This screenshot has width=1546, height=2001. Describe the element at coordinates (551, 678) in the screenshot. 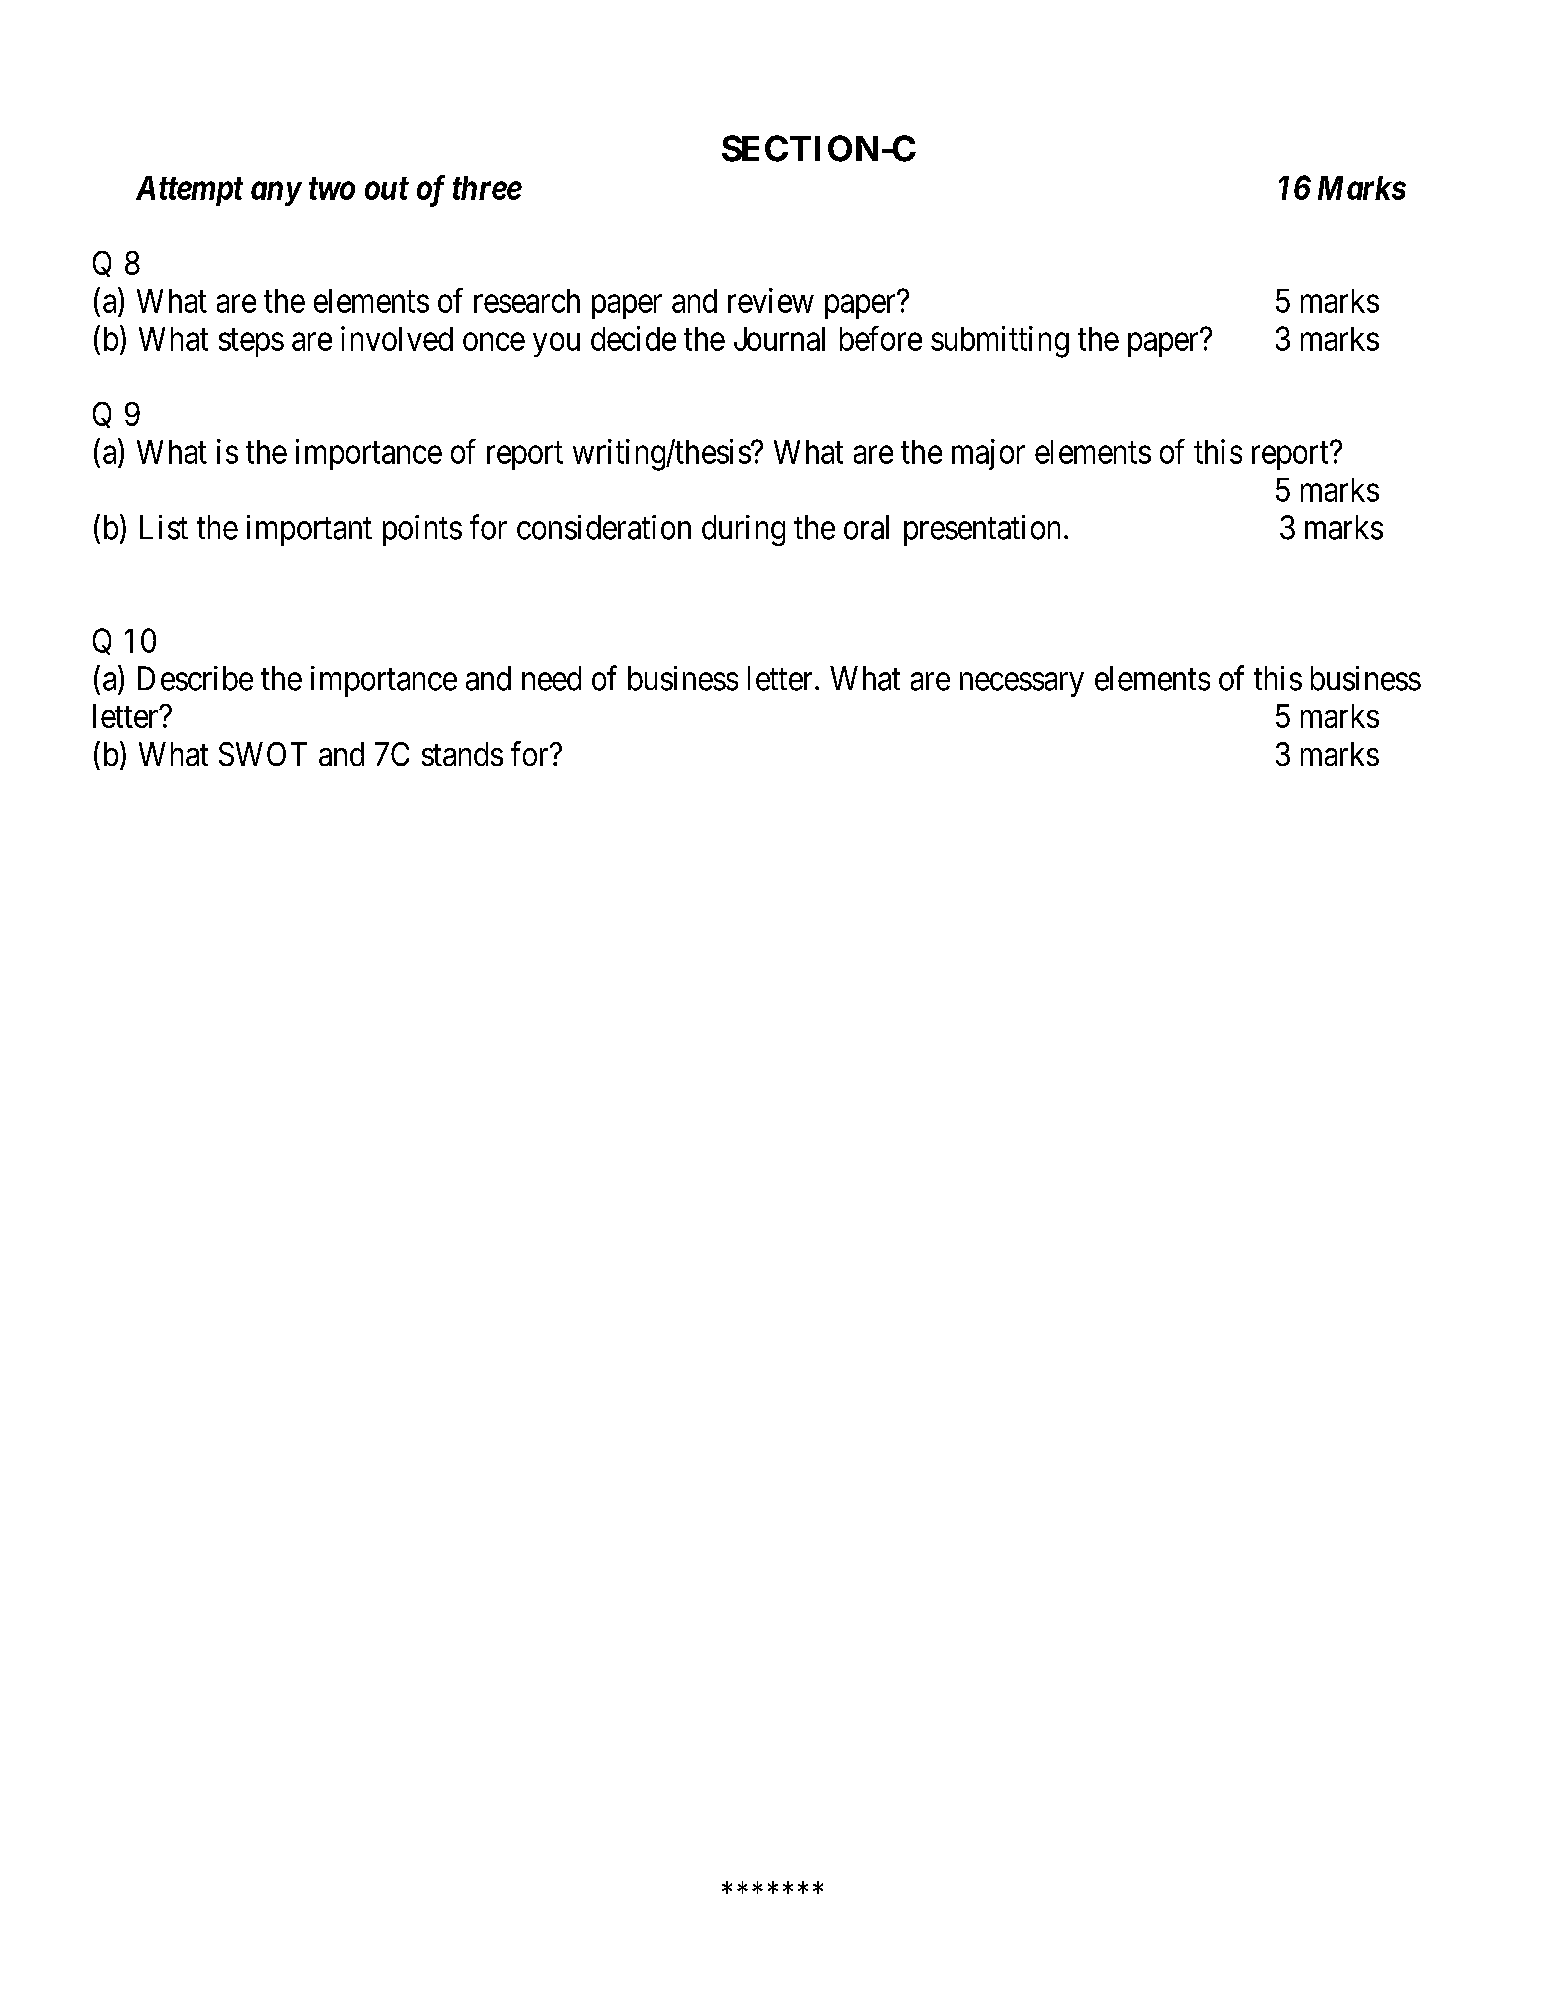

I see `need` at that location.
